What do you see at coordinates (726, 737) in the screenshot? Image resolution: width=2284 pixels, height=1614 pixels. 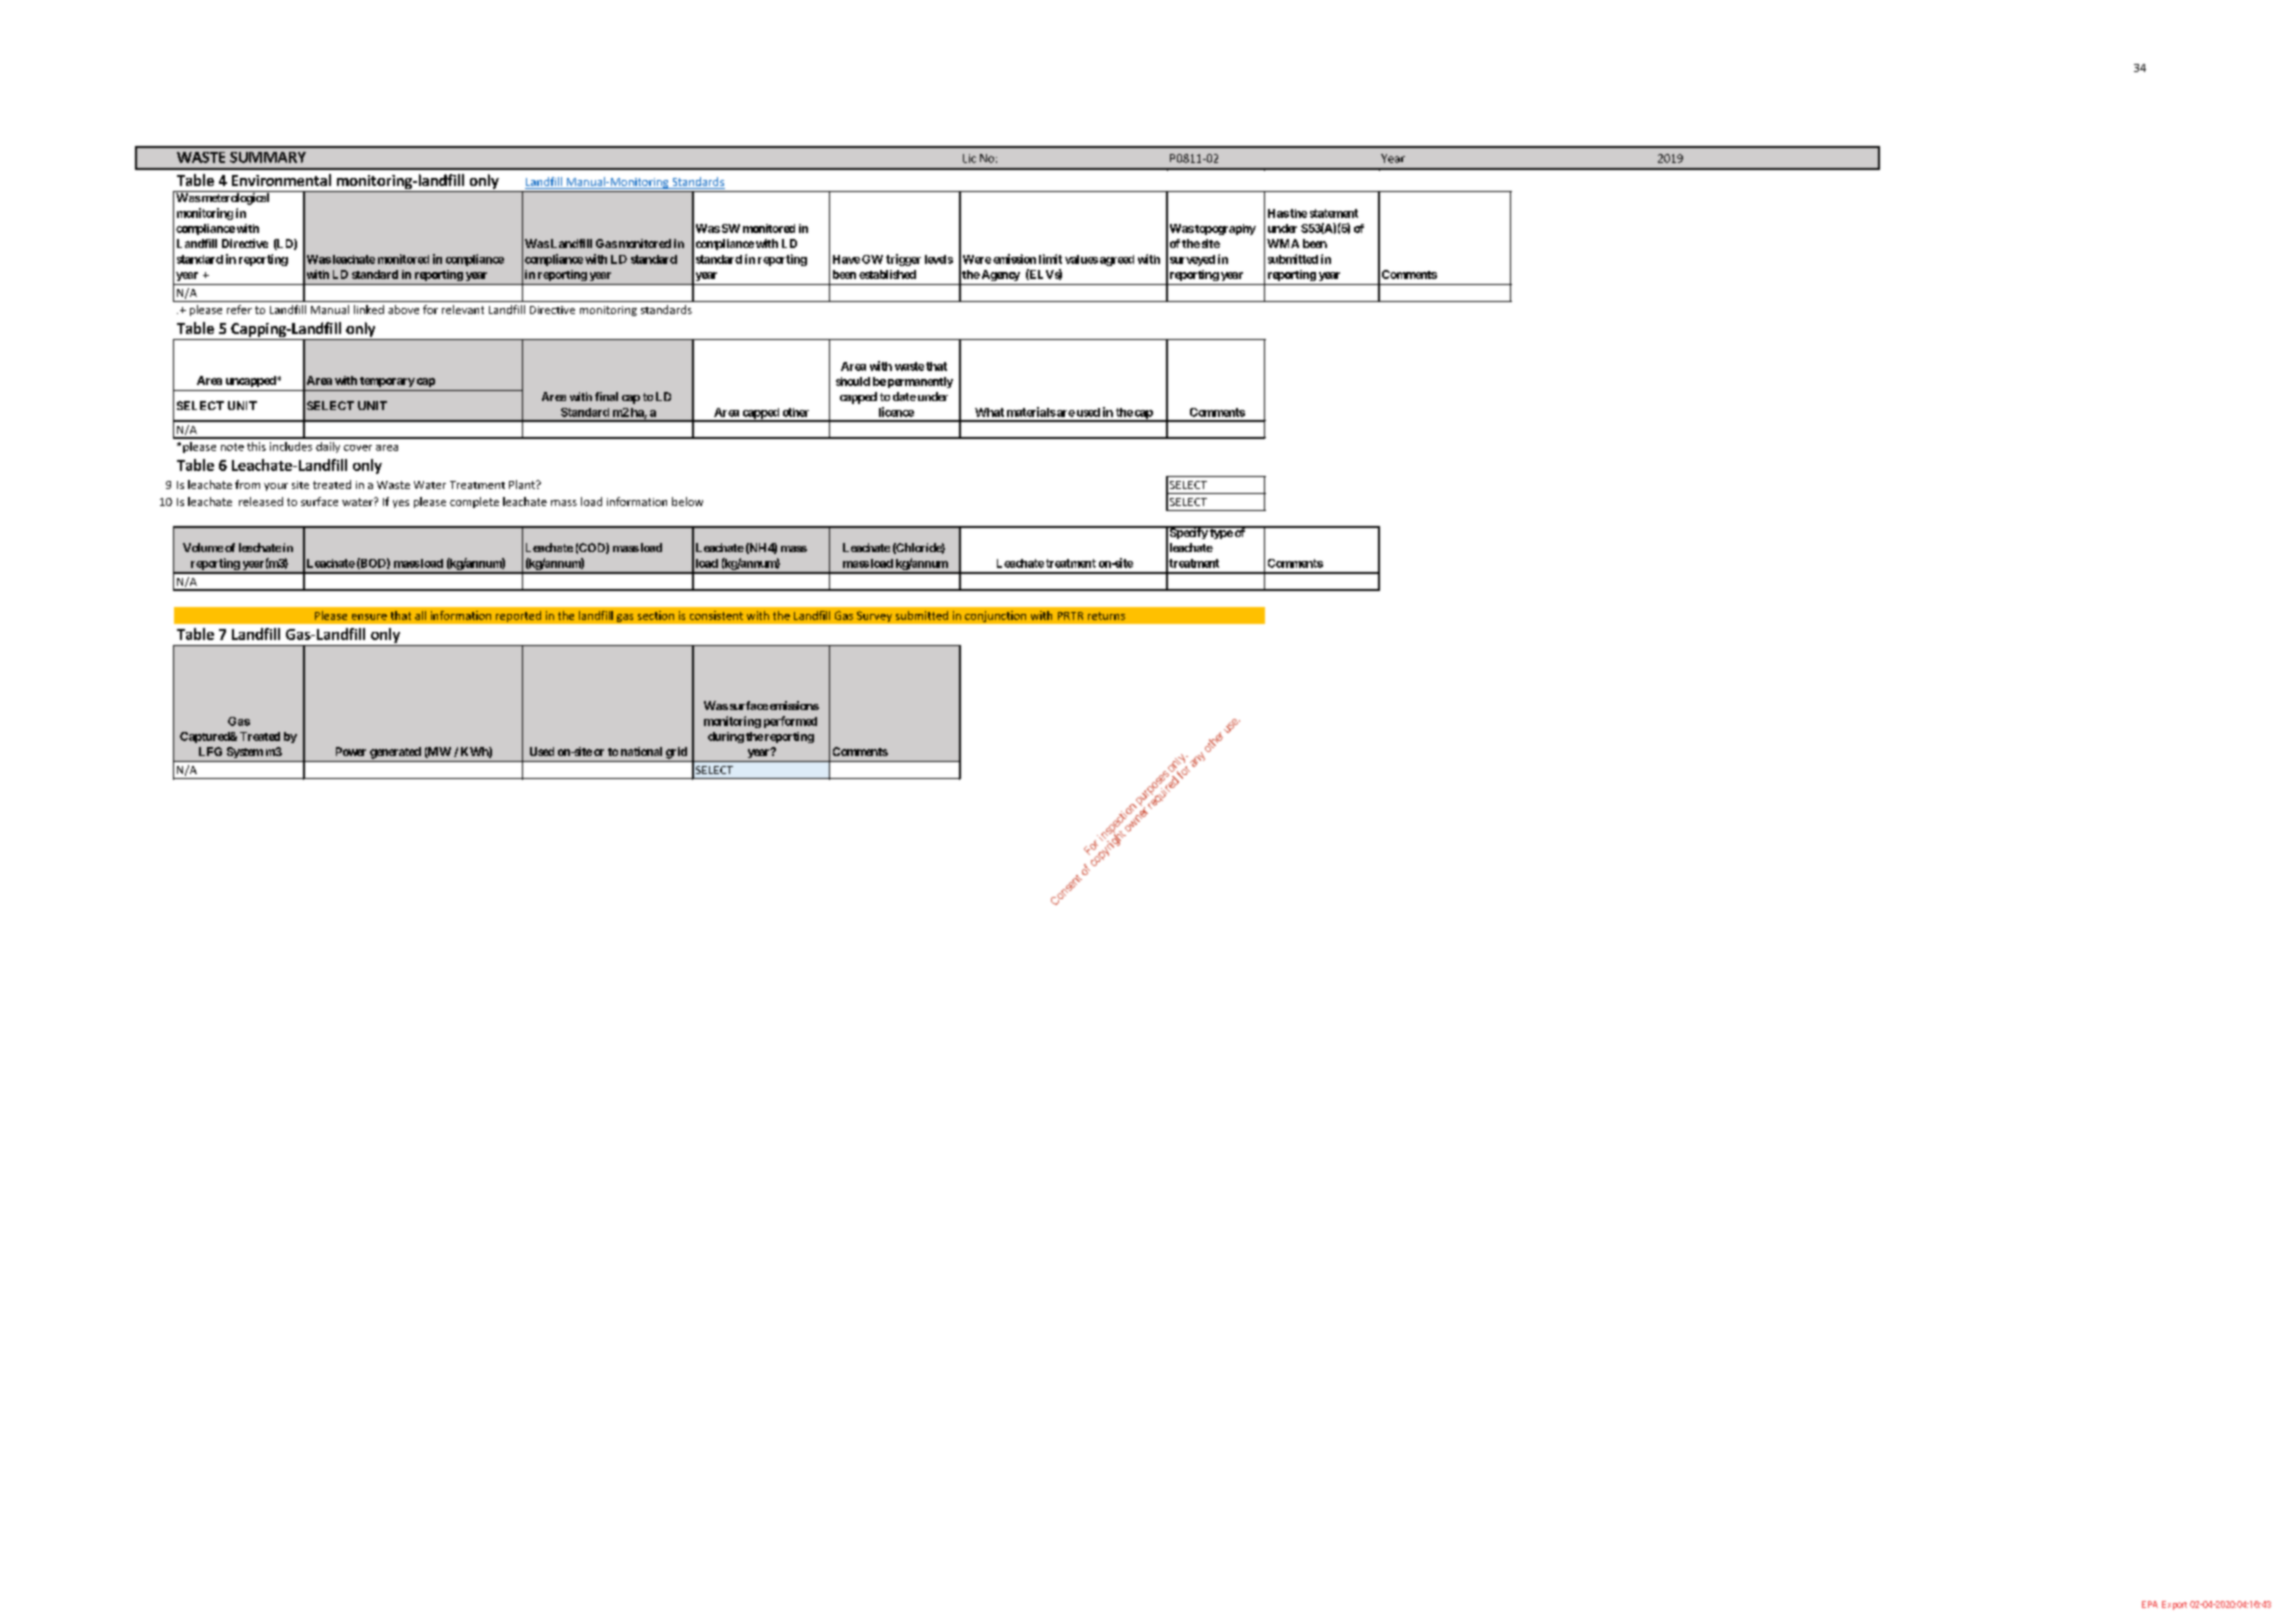 I see `during` at bounding box center [726, 737].
